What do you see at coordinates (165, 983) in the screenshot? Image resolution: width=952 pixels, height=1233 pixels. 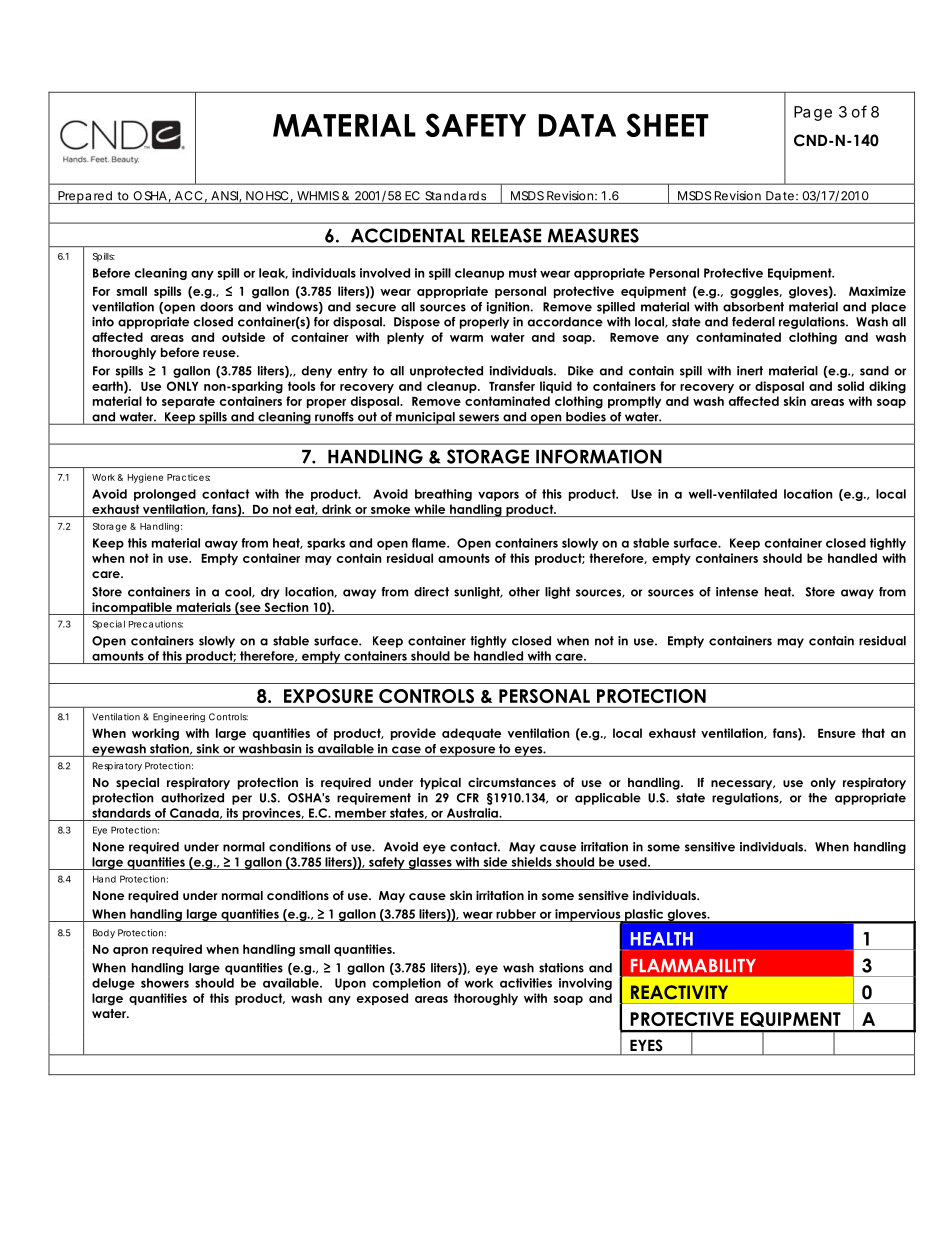 I see `showers` at bounding box center [165, 983].
